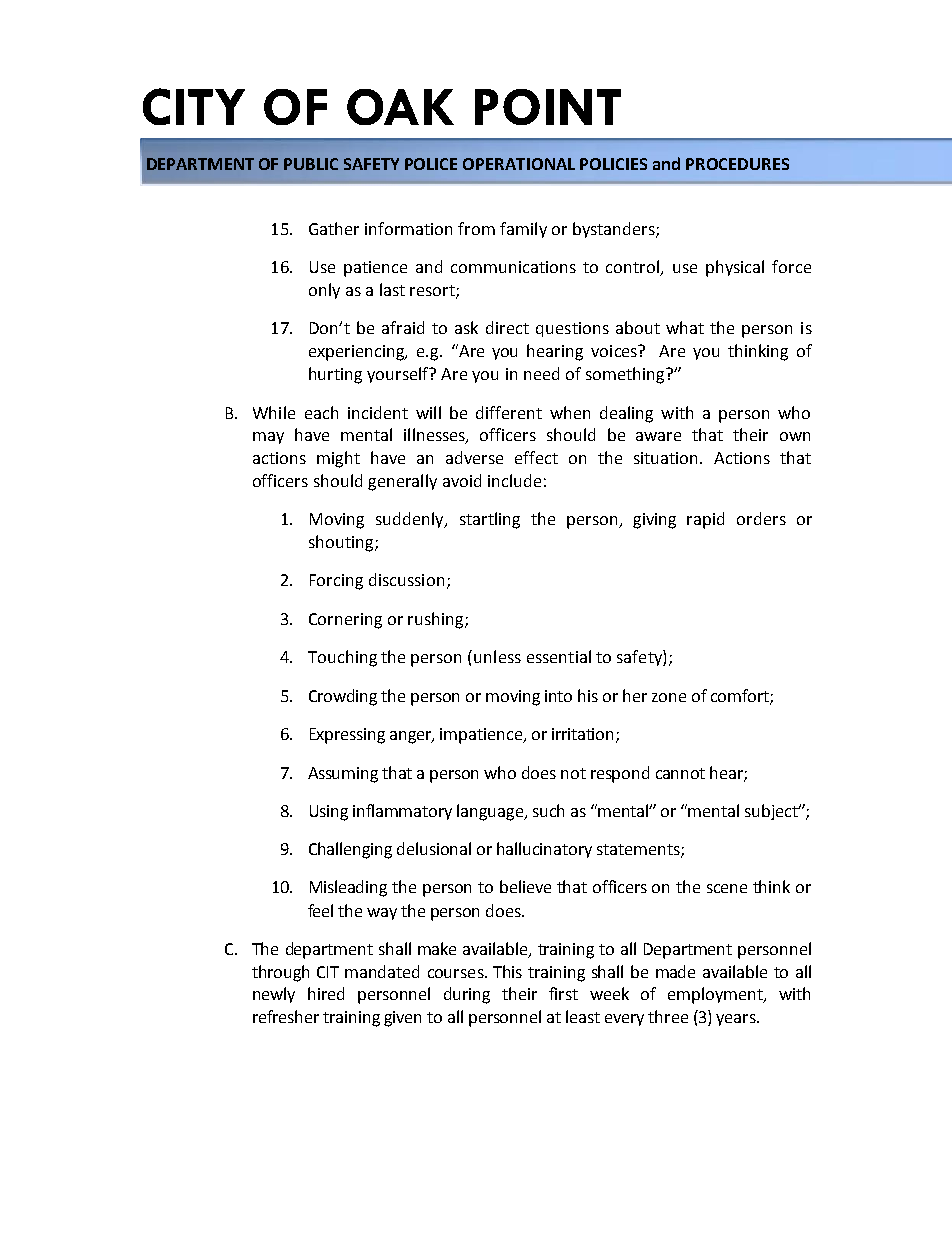 The height and width of the image is (1233, 952). I want to click on OPERATIONAL, so click(519, 164).
